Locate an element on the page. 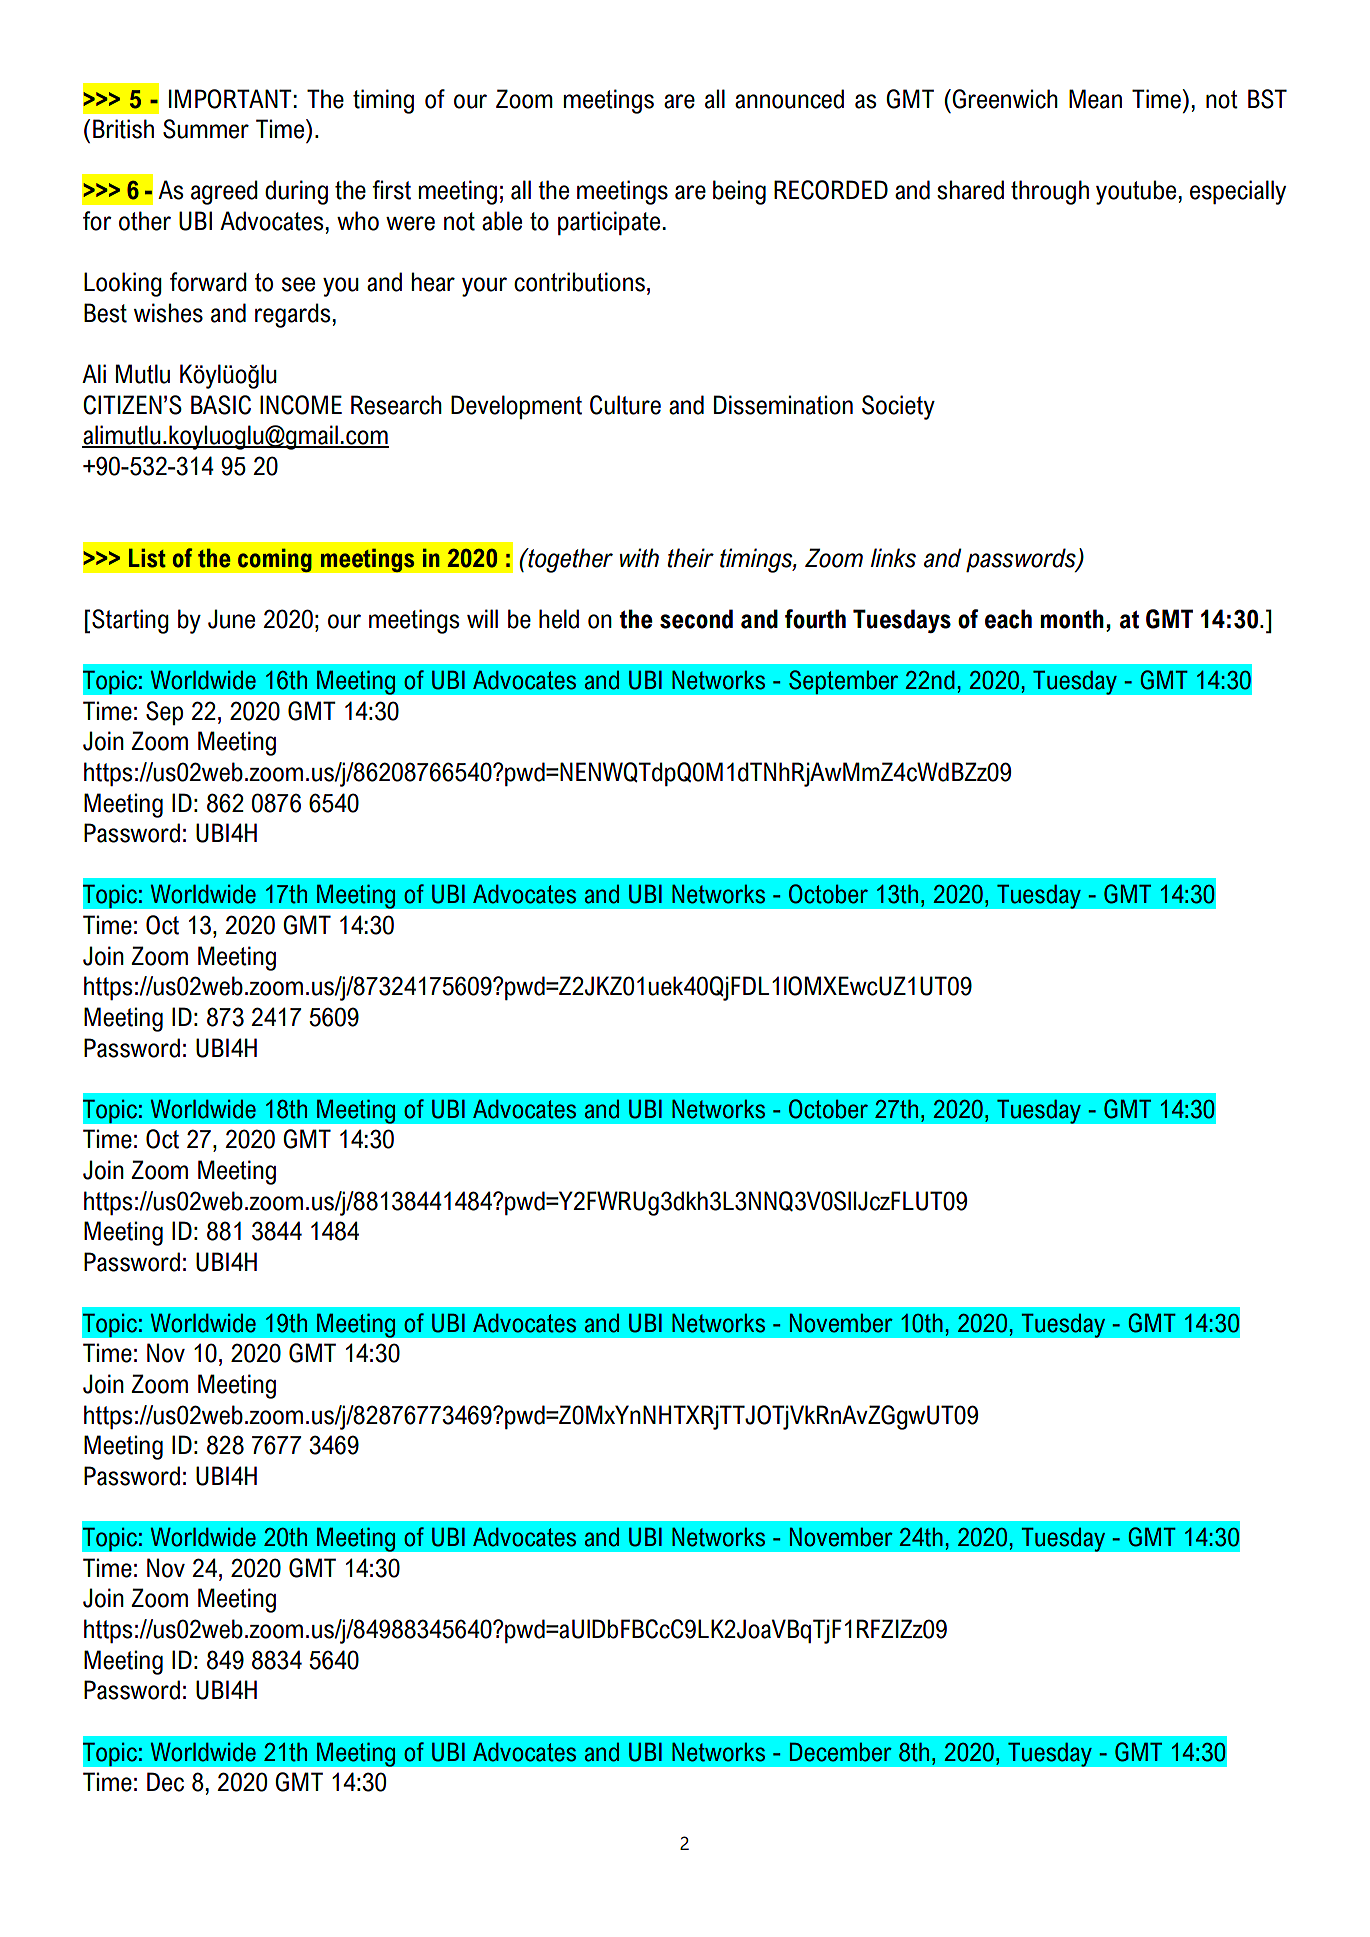  youtube is located at coordinates (1136, 192).
